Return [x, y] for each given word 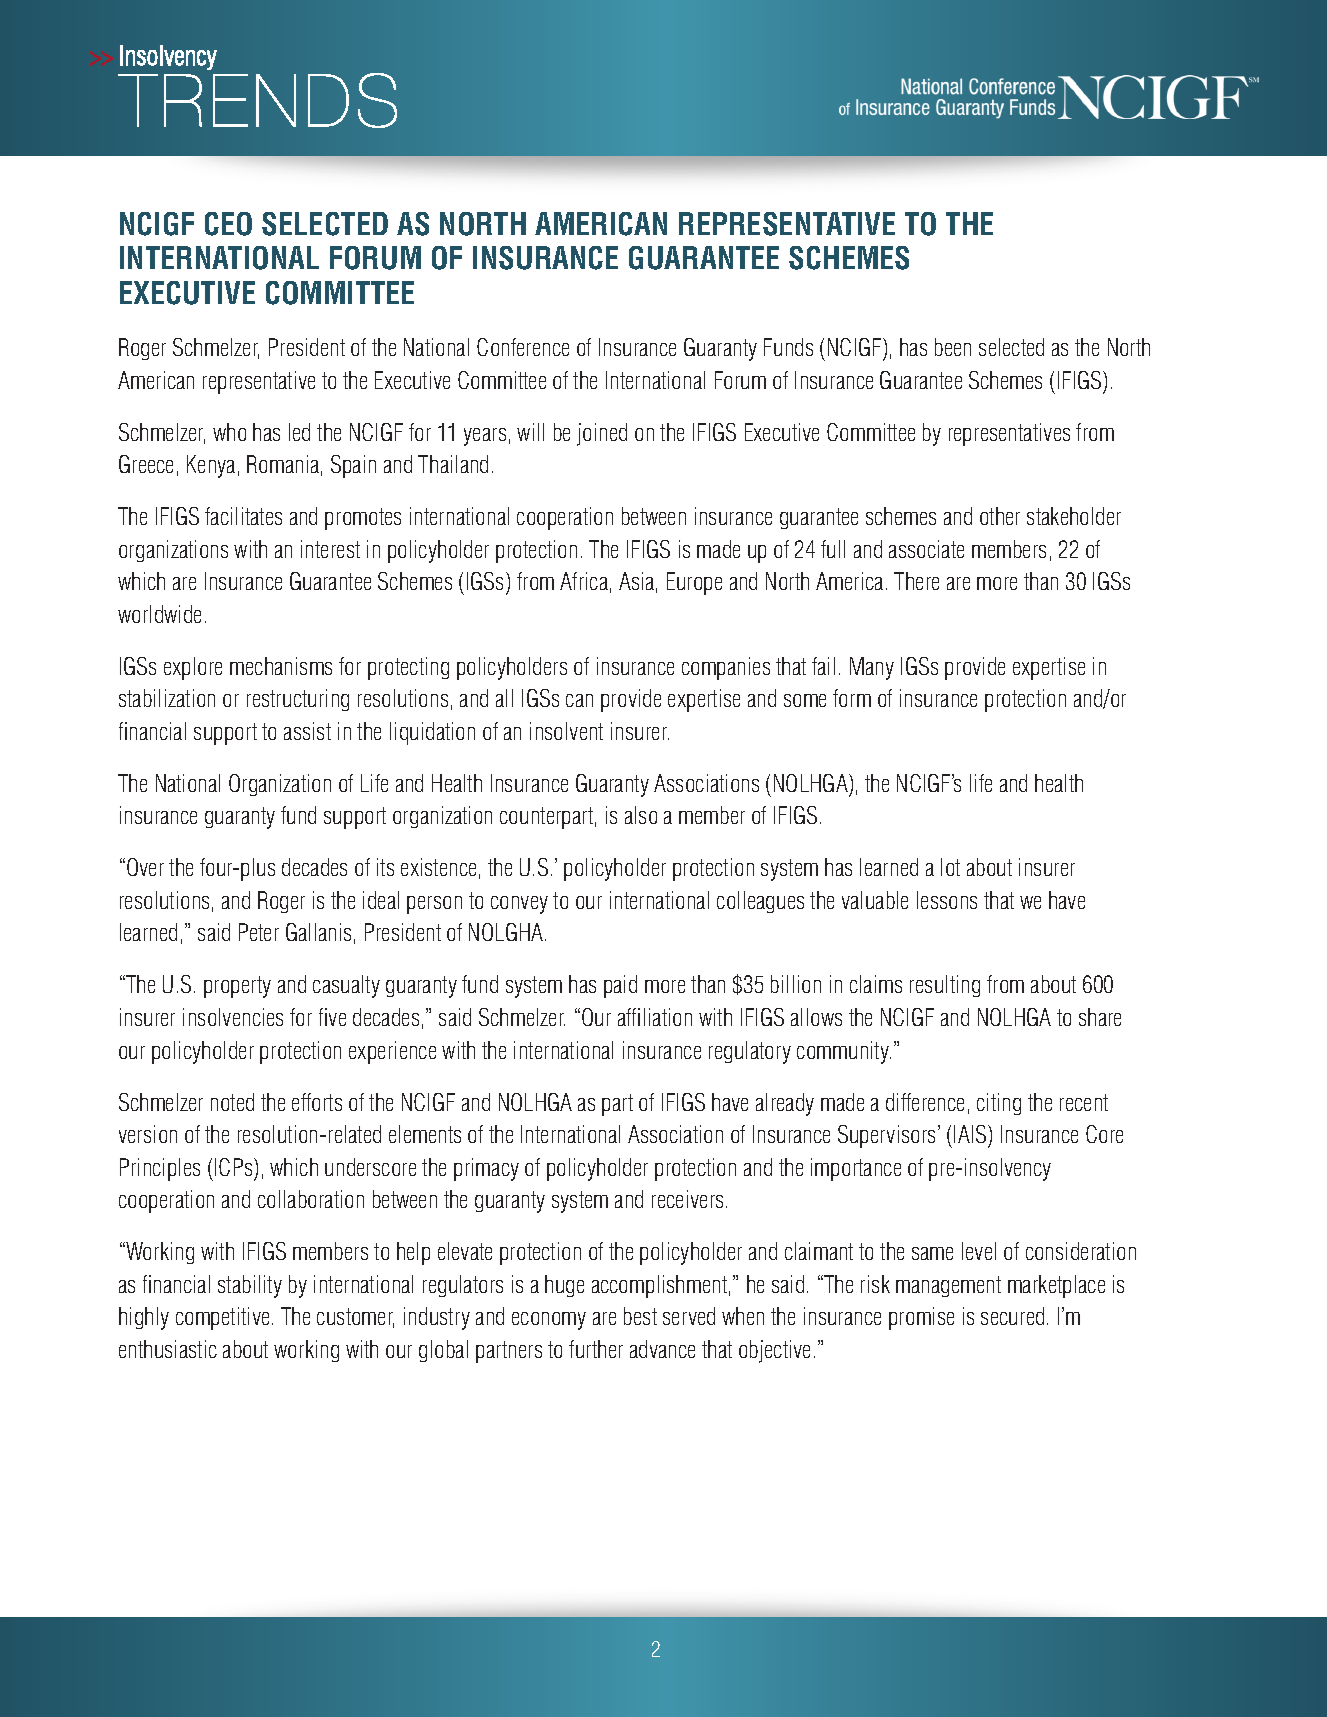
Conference [523, 347]
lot [950, 867]
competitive [222, 1318]
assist [307, 731]
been [953, 347]
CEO [228, 224]
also [641, 815]
